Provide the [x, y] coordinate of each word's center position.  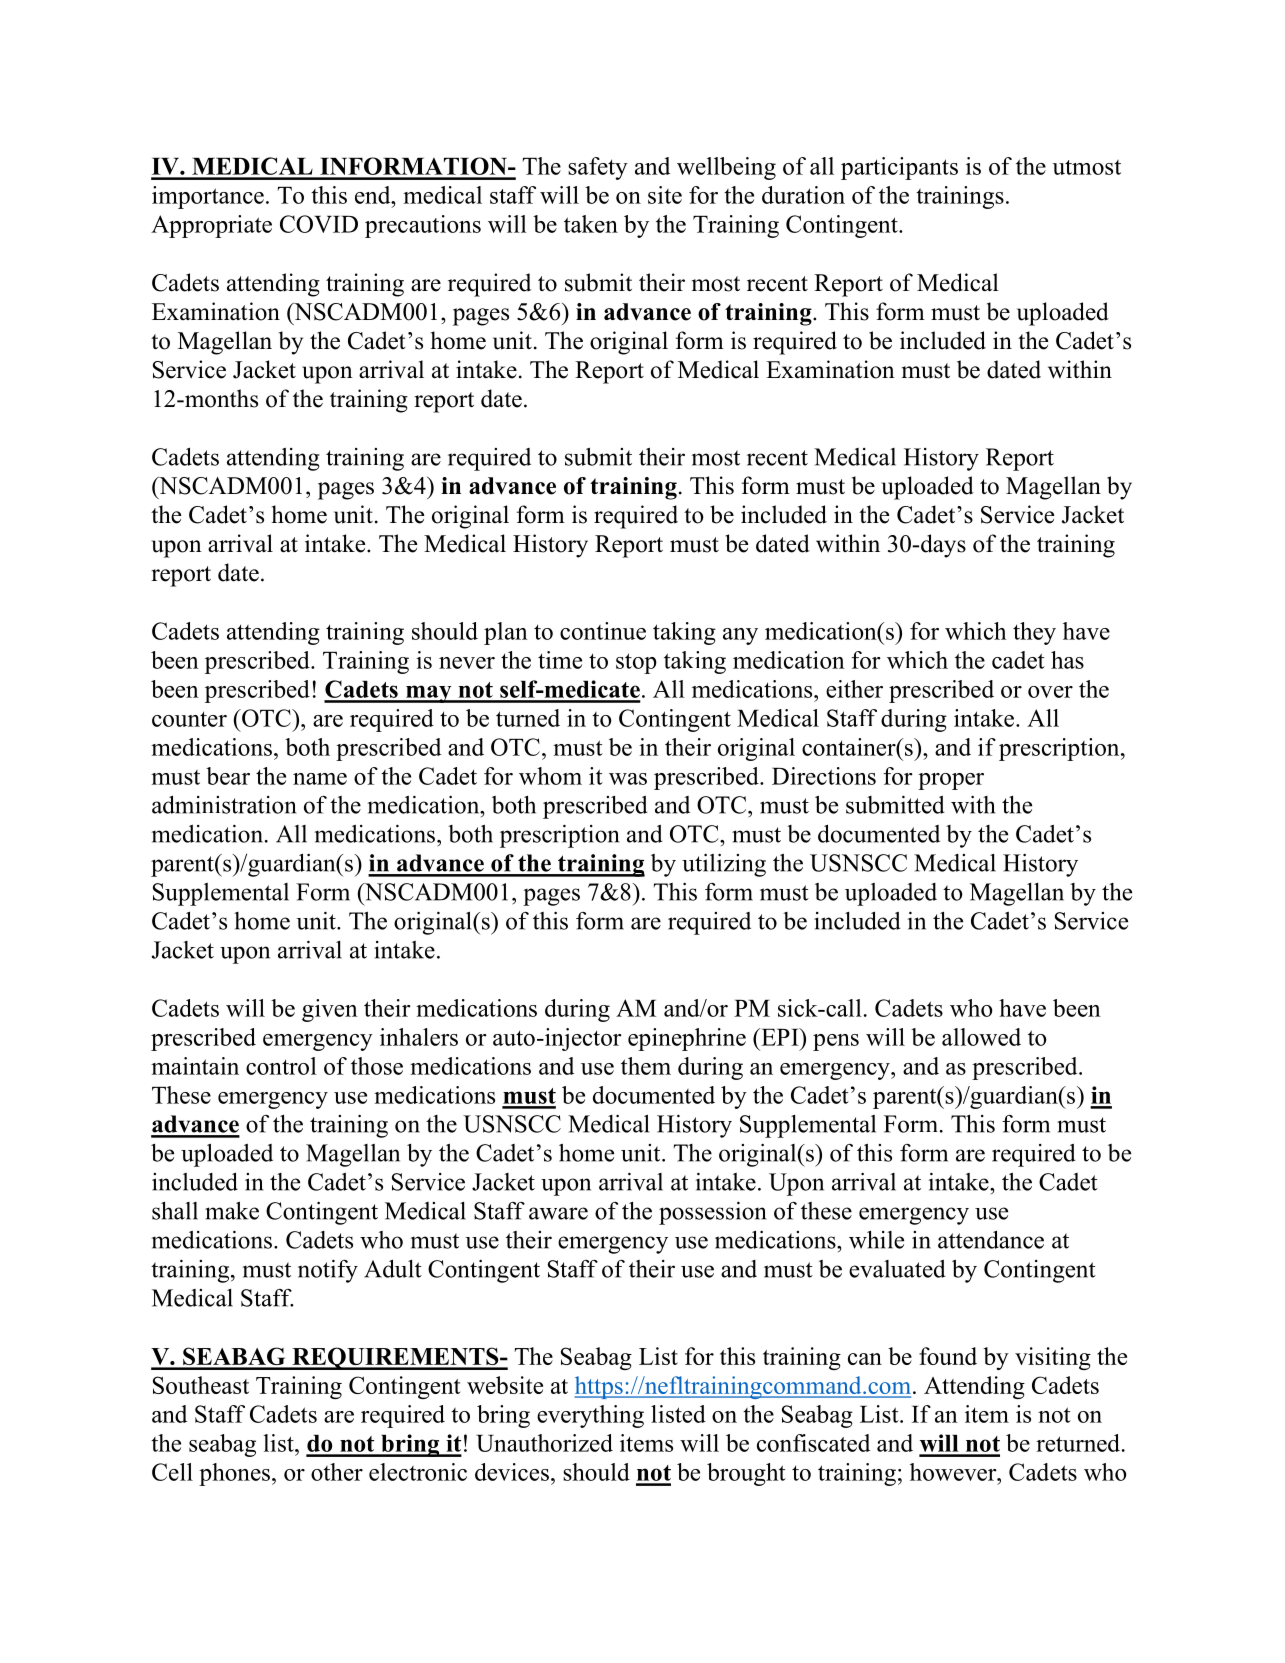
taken [591, 224]
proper [951, 781]
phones [234, 1474]
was [628, 779]
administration [224, 804]
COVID [319, 224]
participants [899, 168]
